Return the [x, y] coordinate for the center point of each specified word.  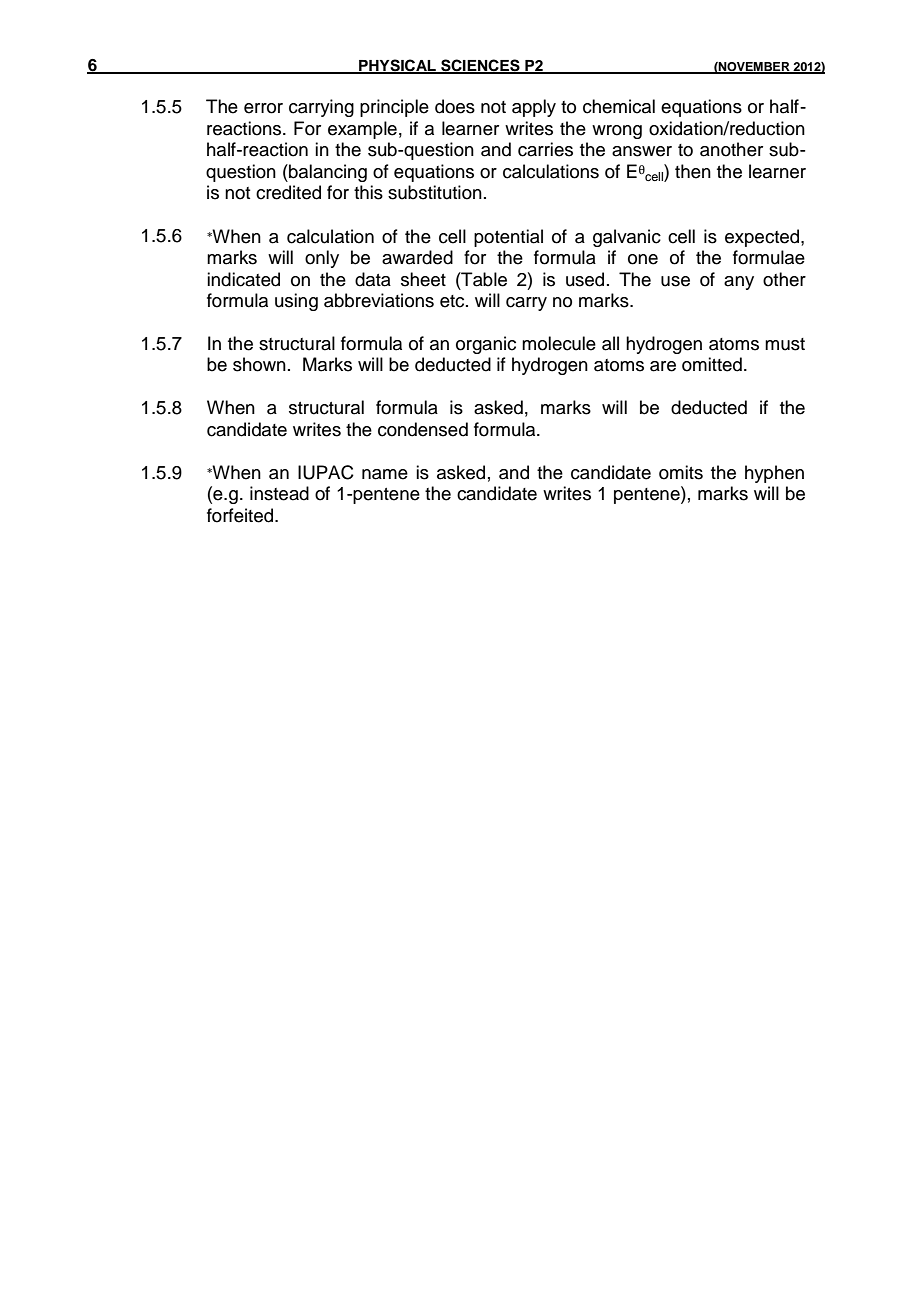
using [296, 302]
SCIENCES [480, 66]
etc [453, 301]
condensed [423, 429]
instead [279, 493]
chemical [619, 106]
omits [681, 472]
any [739, 283]
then [693, 171]
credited [288, 192]
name [385, 474]
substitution [435, 192]
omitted [712, 364]
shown [259, 364]
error [263, 108]
